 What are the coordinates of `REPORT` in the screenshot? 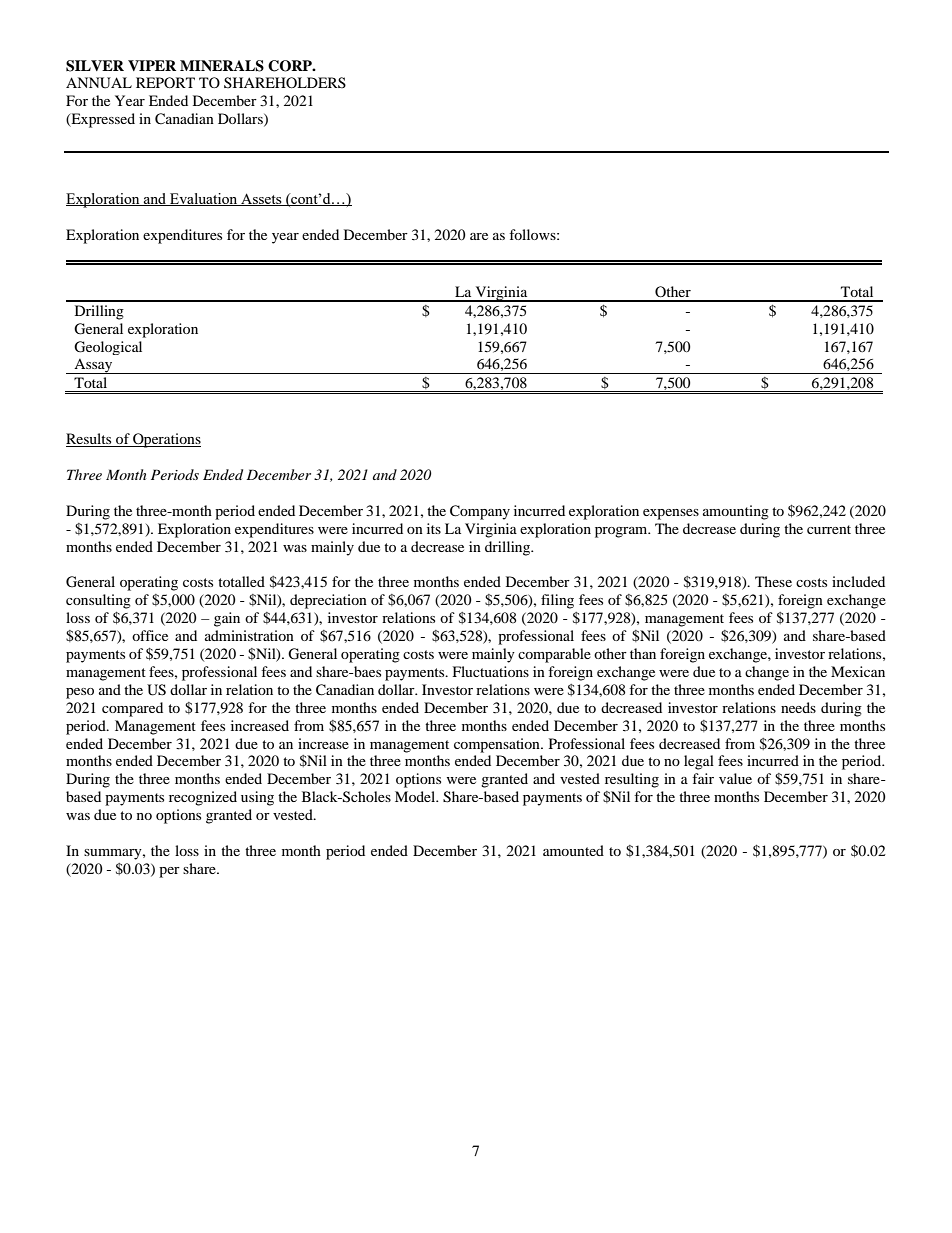 It's located at (165, 82).
